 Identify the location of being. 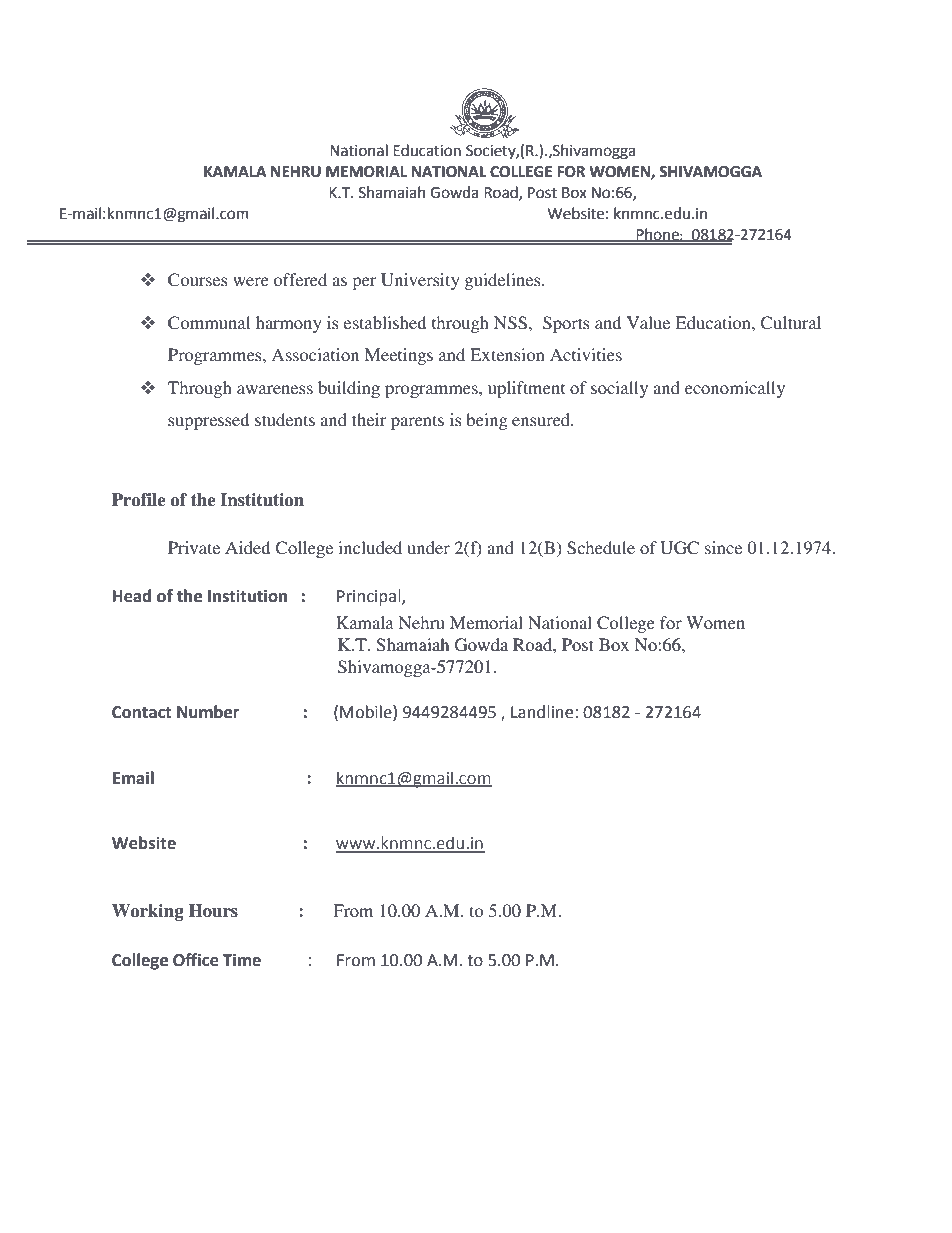
(487, 421).
